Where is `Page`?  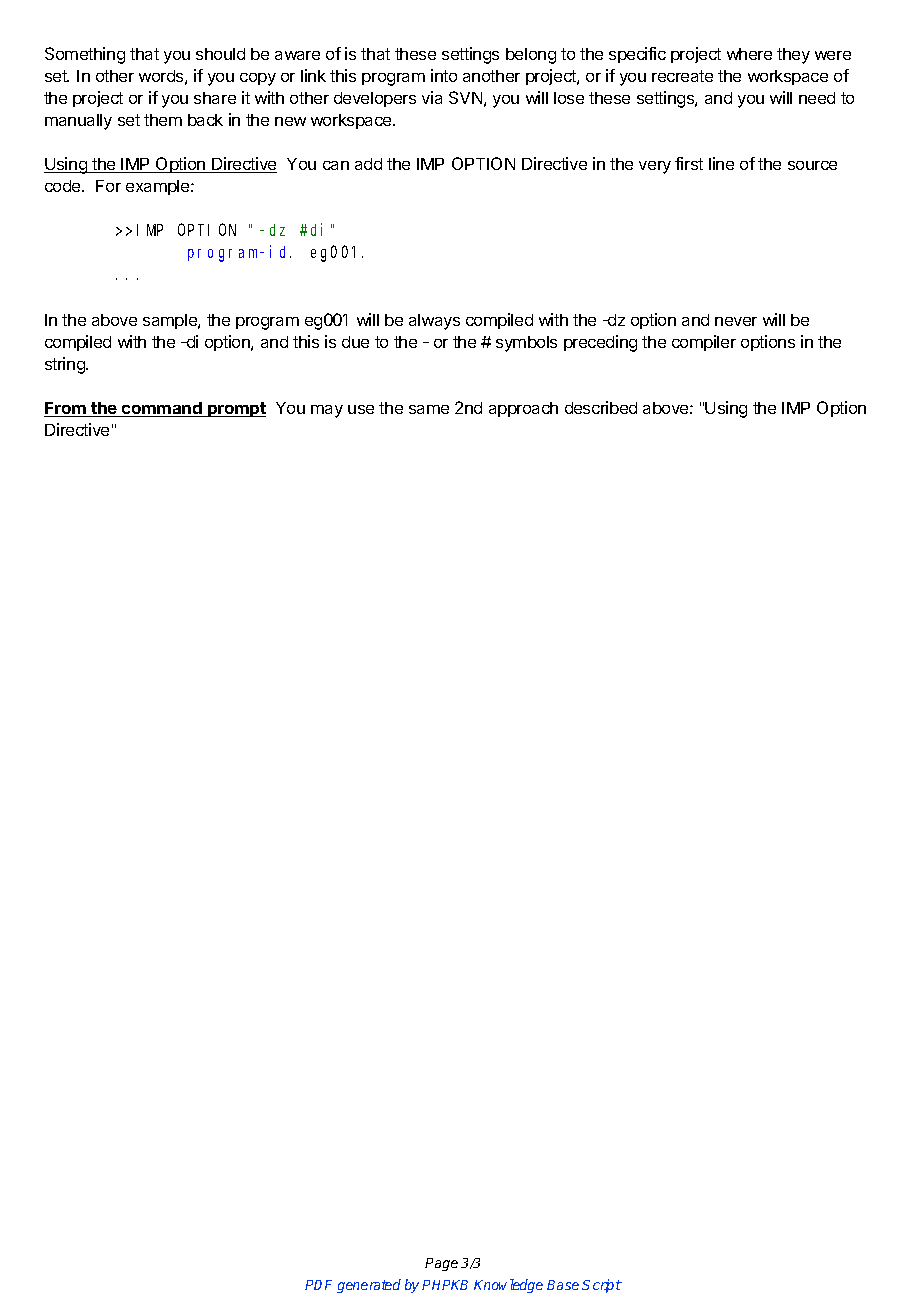
Page is located at coordinates (441, 1264).
